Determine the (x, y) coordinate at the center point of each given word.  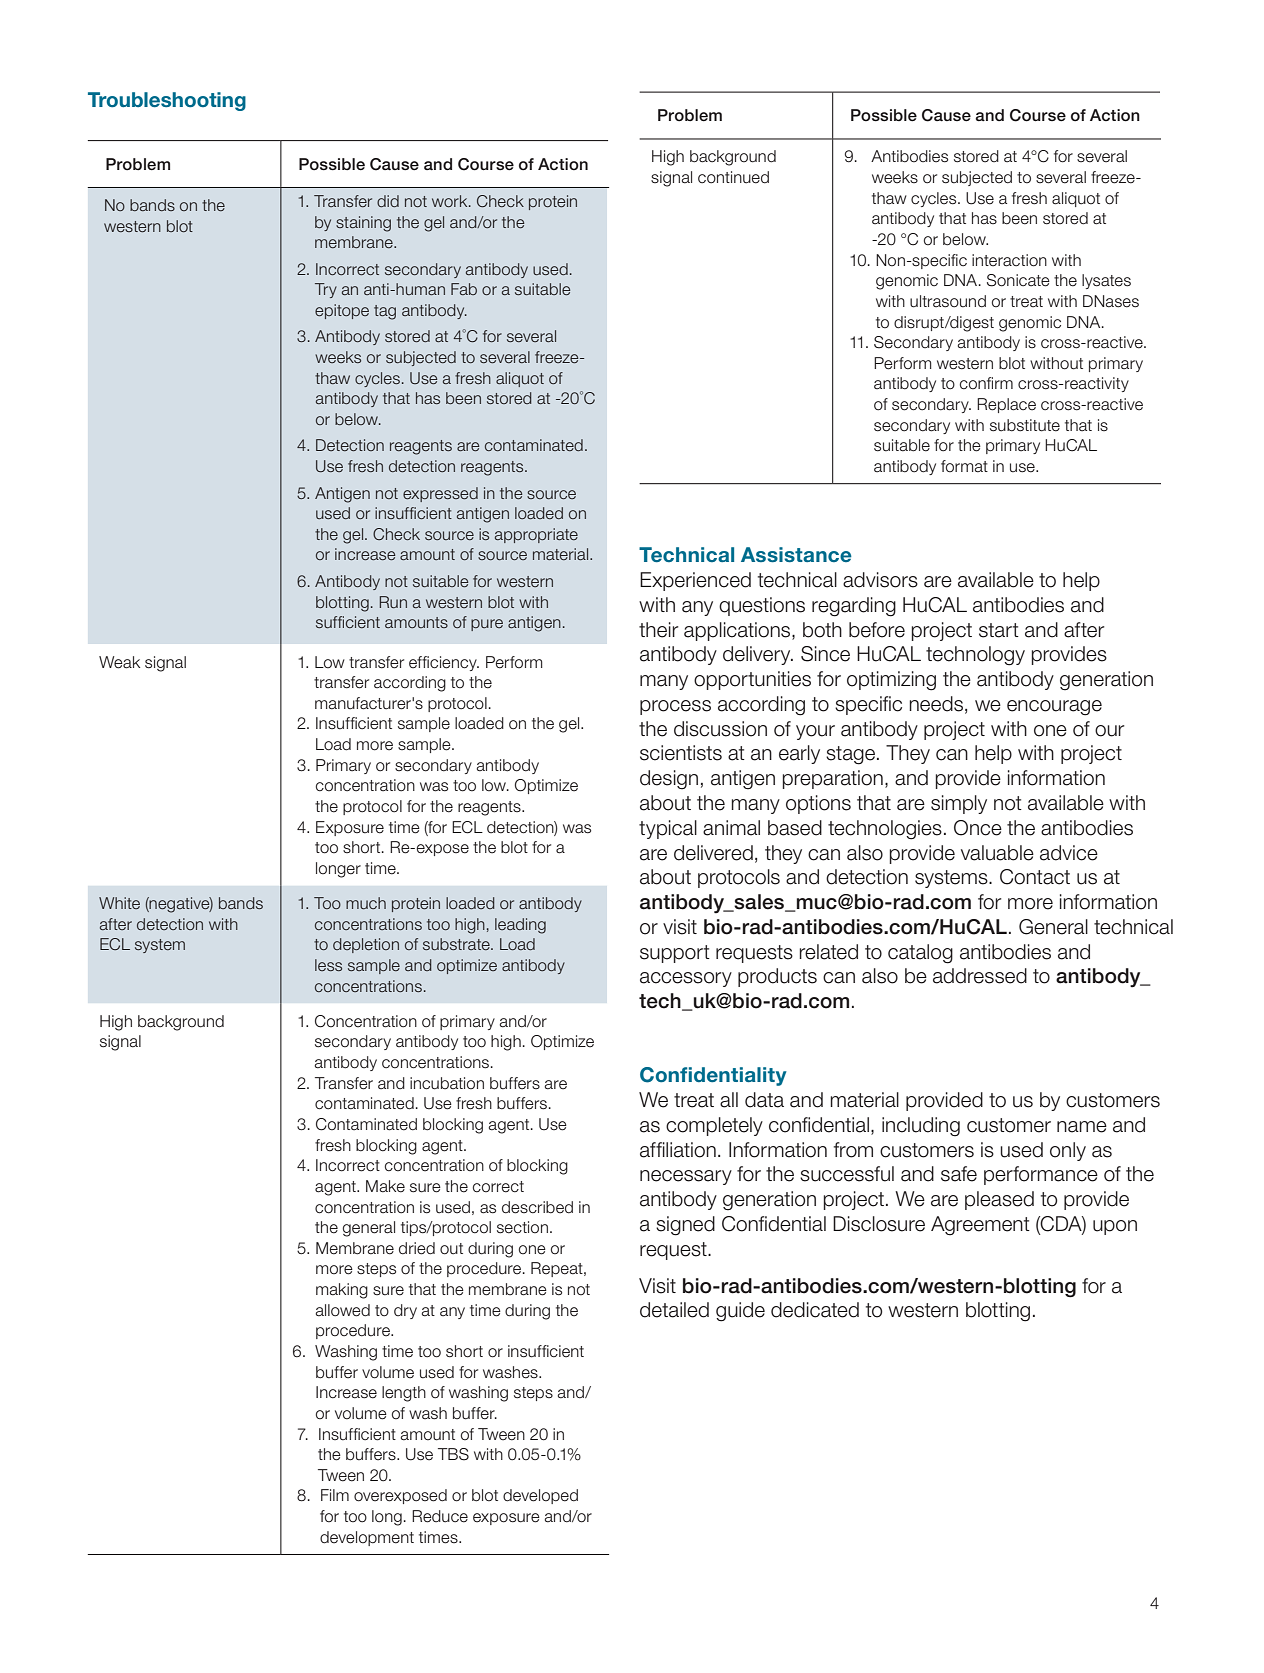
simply (959, 804)
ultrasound (948, 301)
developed (540, 1496)
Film (335, 1495)
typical (668, 829)
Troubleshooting (167, 101)
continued (733, 177)
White (119, 903)
